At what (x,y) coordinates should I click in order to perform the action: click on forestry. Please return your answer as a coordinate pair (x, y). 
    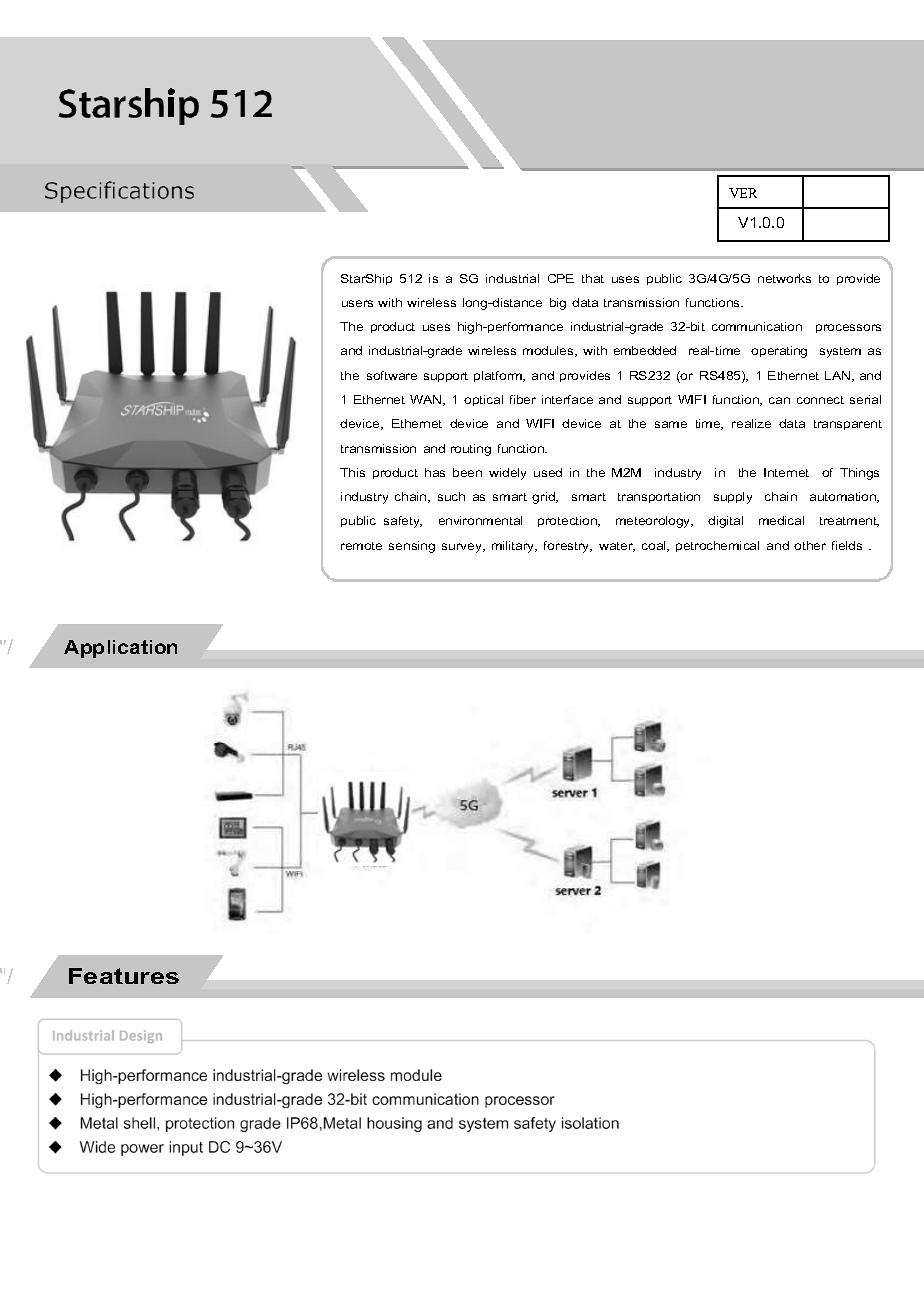
    Looking at the image, I should click on (568, 547).
